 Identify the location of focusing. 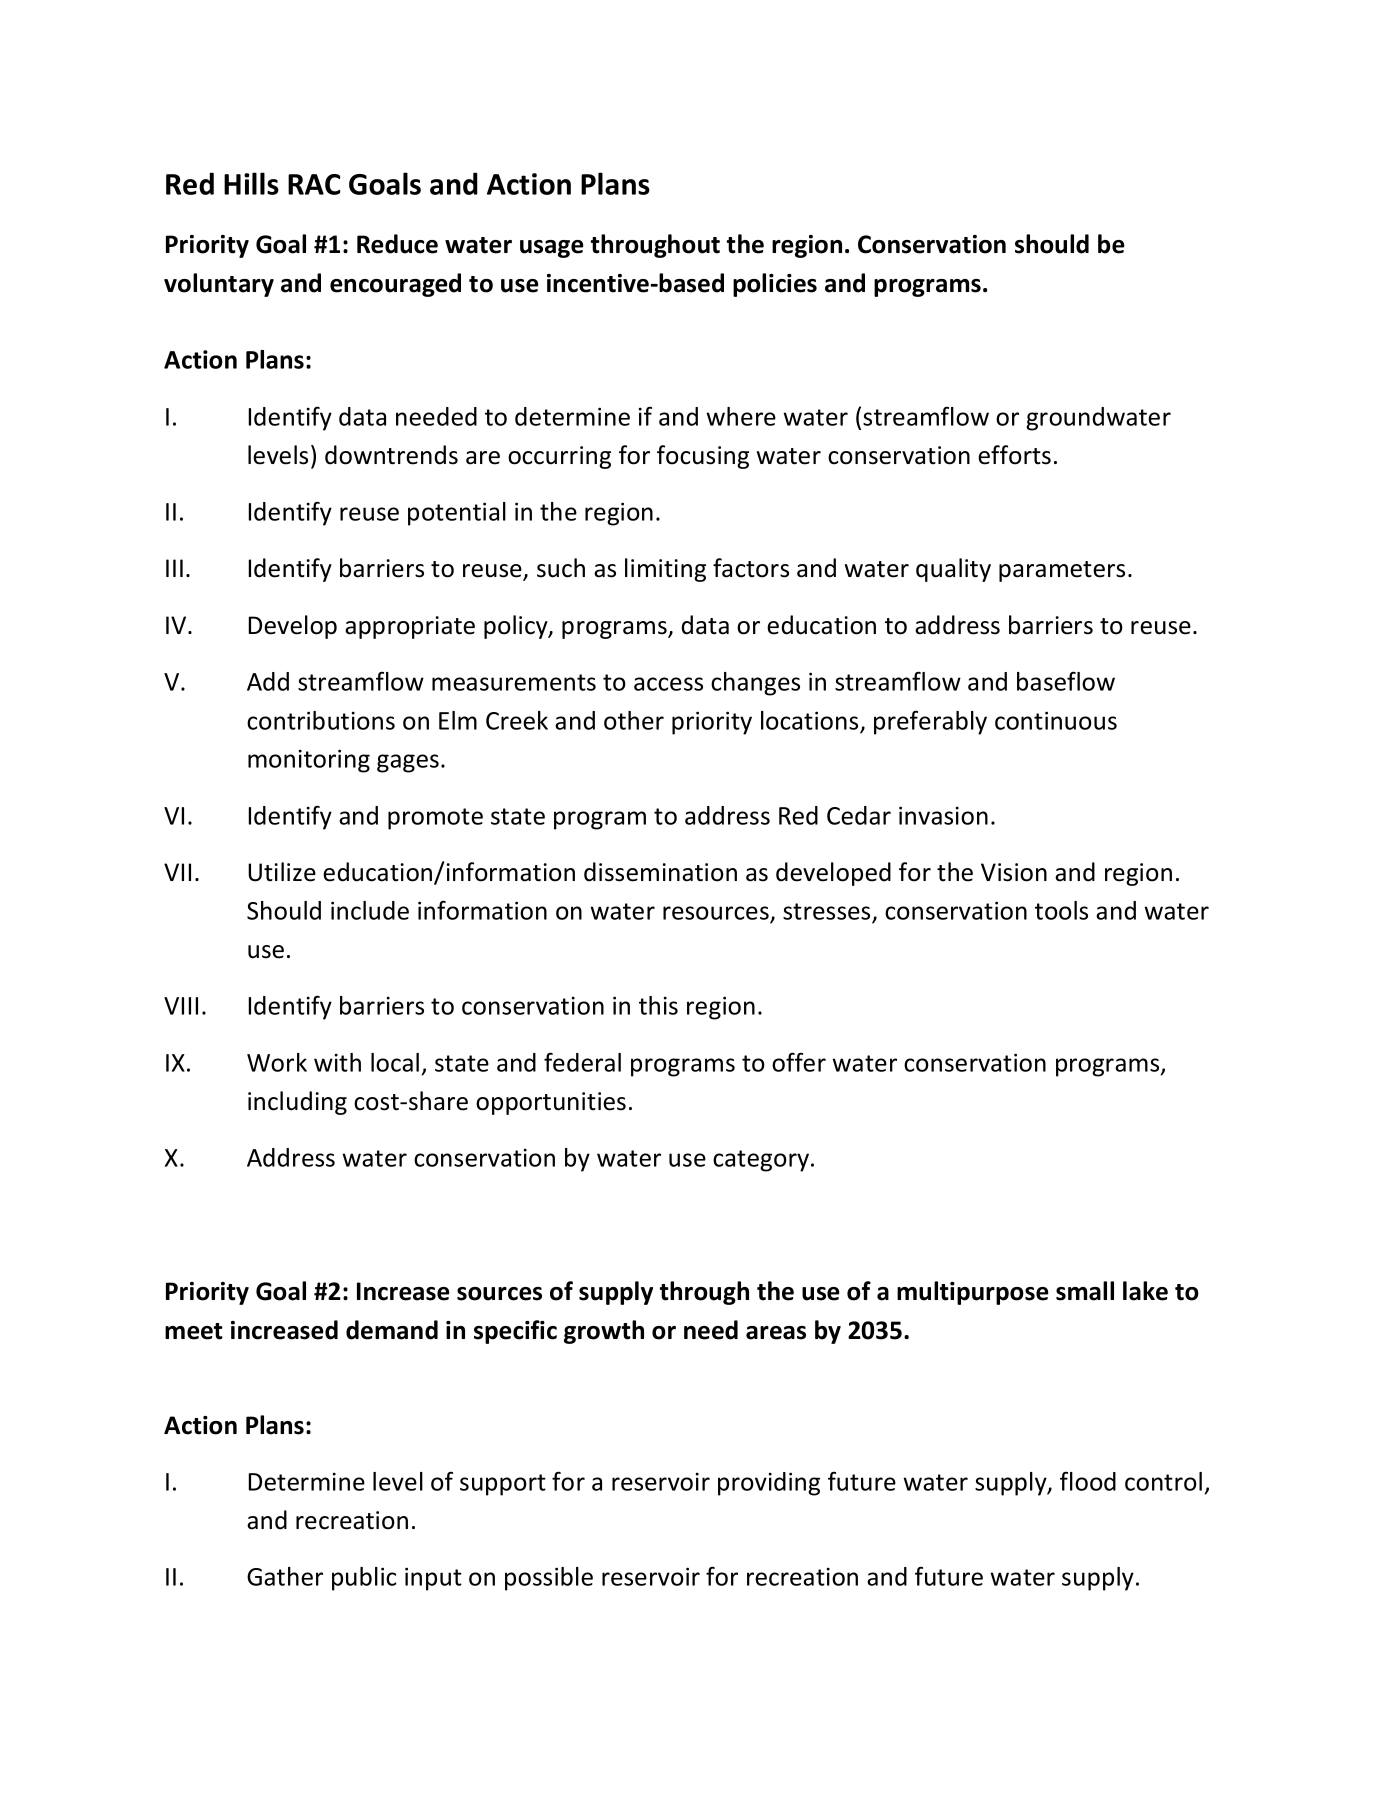
(703, 457).
